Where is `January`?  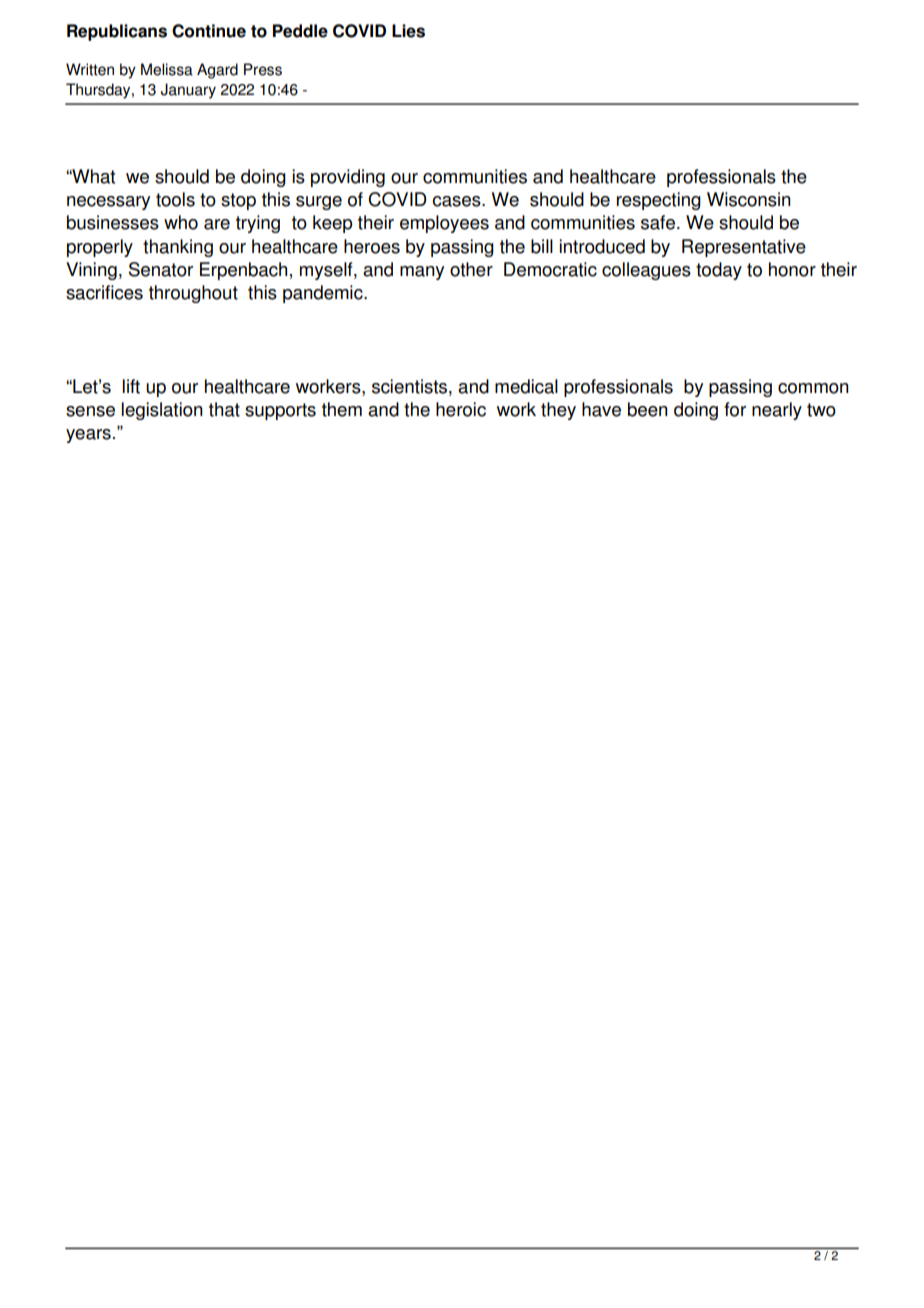
January is located at coordinates (188, 91).
